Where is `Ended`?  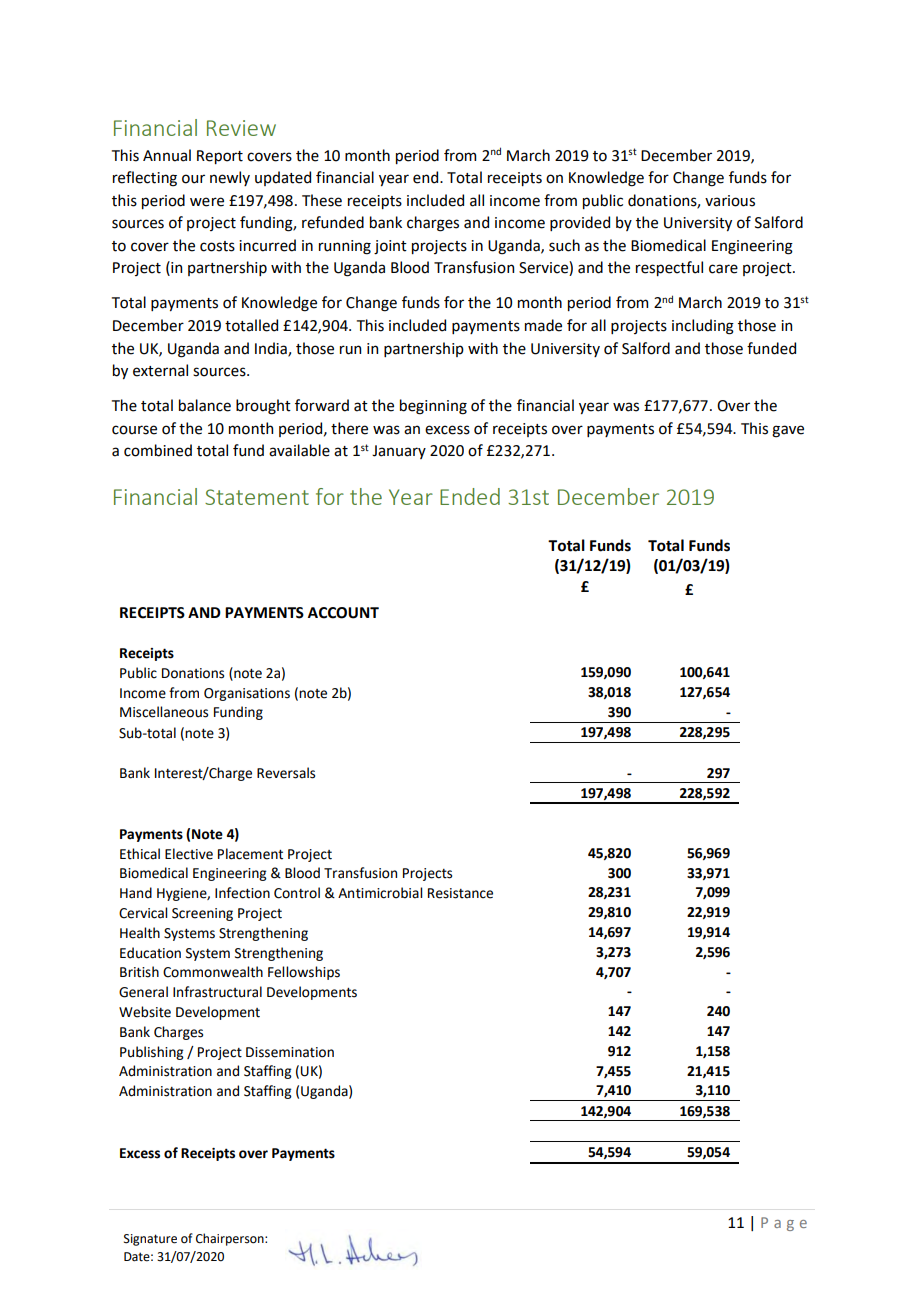
Ended is located at coordinates (470, 496).
